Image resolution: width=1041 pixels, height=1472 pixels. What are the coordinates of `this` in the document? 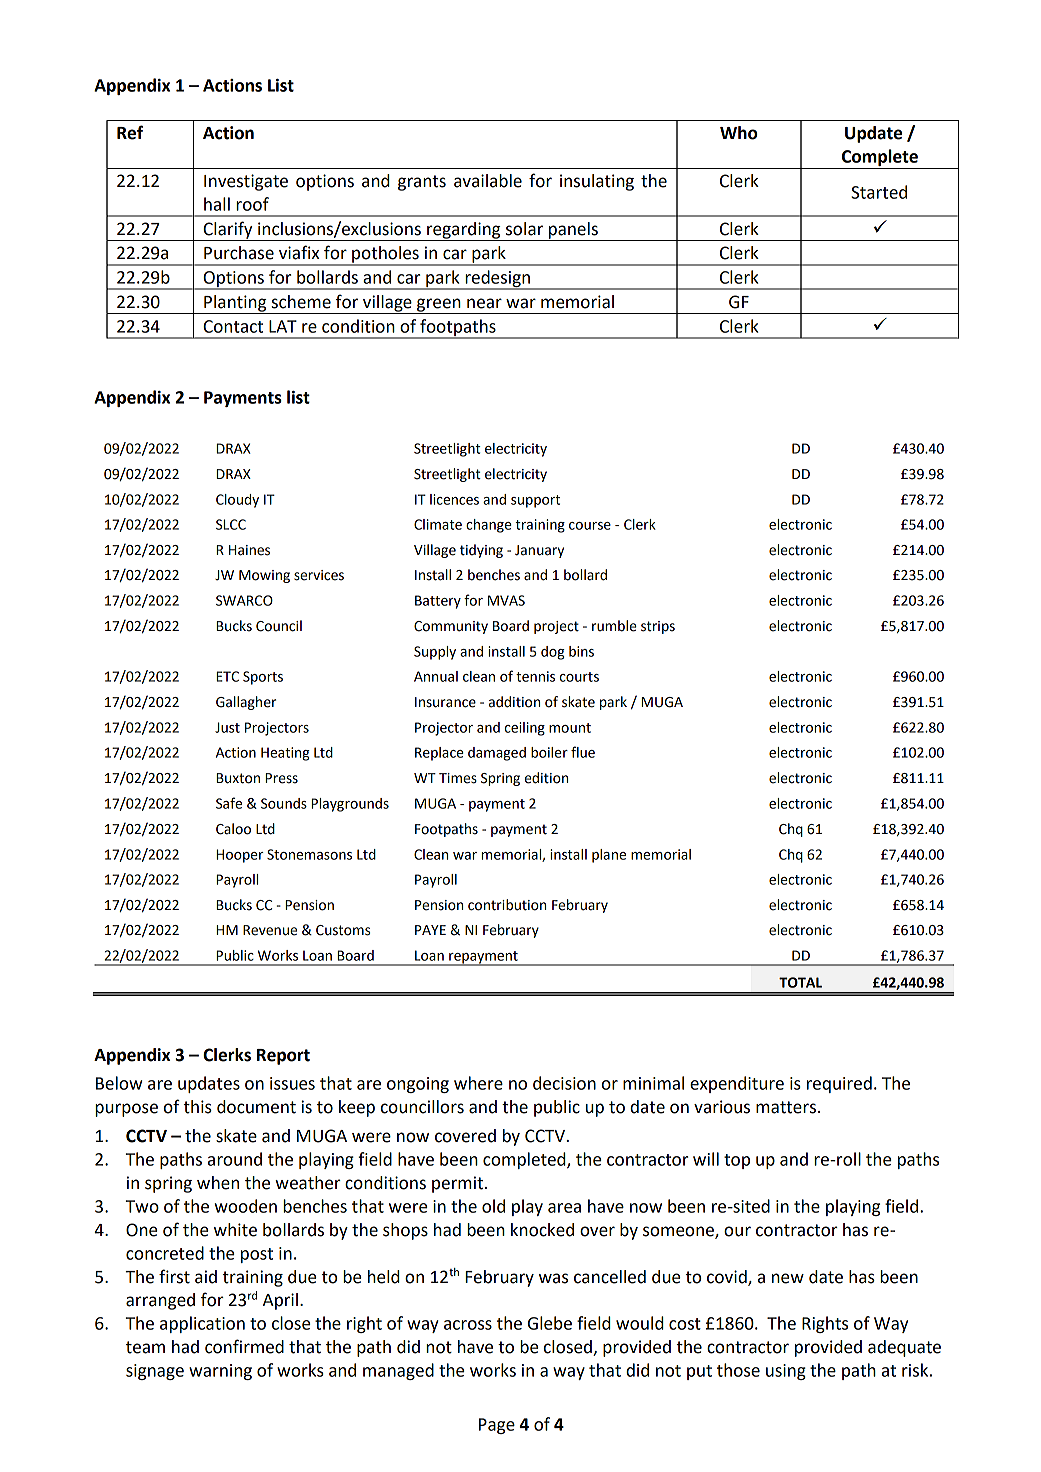 It's located at (198, 1107).
